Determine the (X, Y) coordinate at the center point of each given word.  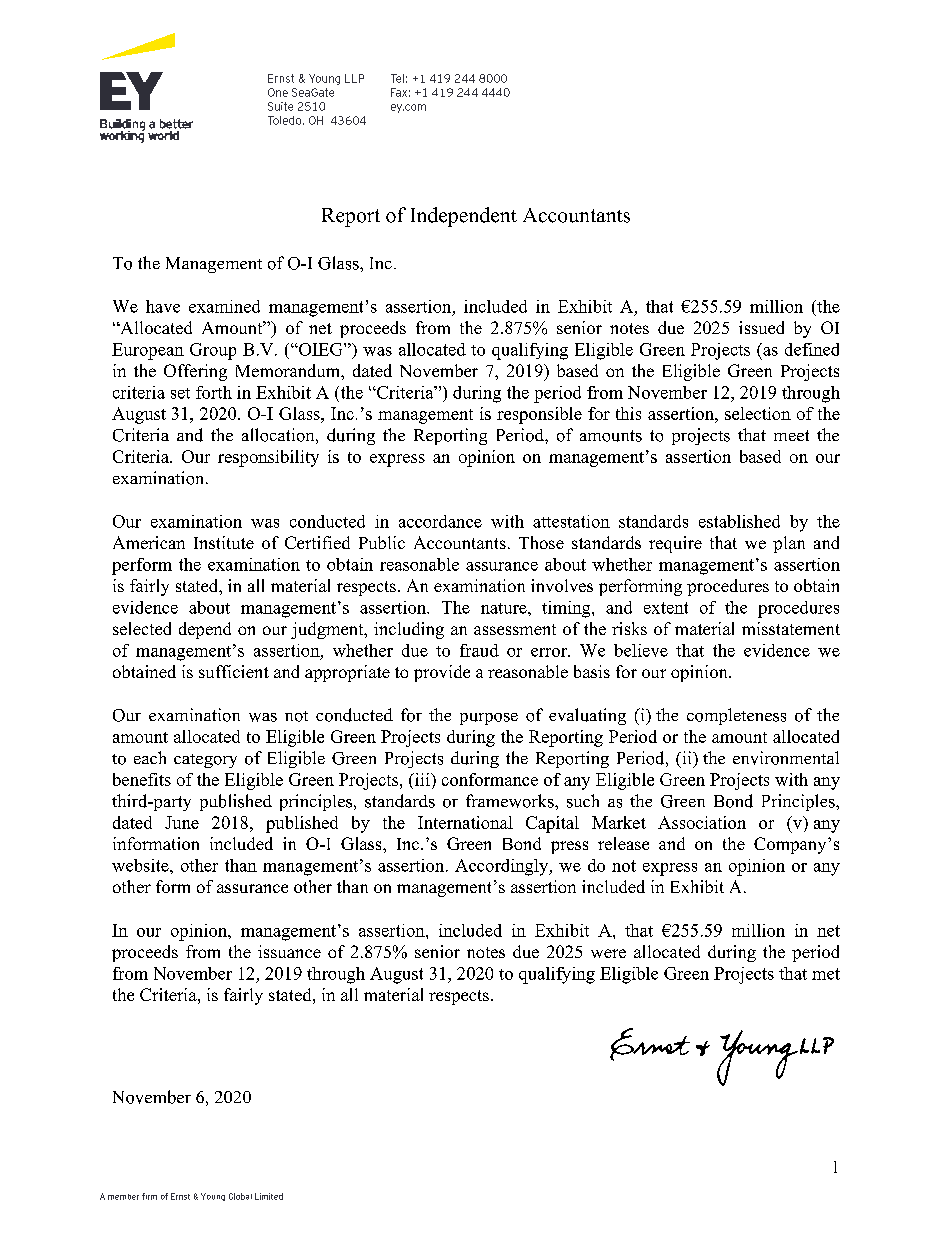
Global (240, 1196)
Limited (269, 1196)
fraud (479, 650)
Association (702, 822)
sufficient (234, 671)
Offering (195, 372)
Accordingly (503, 867)
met (826, 974)
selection (758, 413)
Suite (280, 106)
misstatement (791, 628)
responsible (539, 415)
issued (761, 327)
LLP (354, 78)
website (141, 865)
